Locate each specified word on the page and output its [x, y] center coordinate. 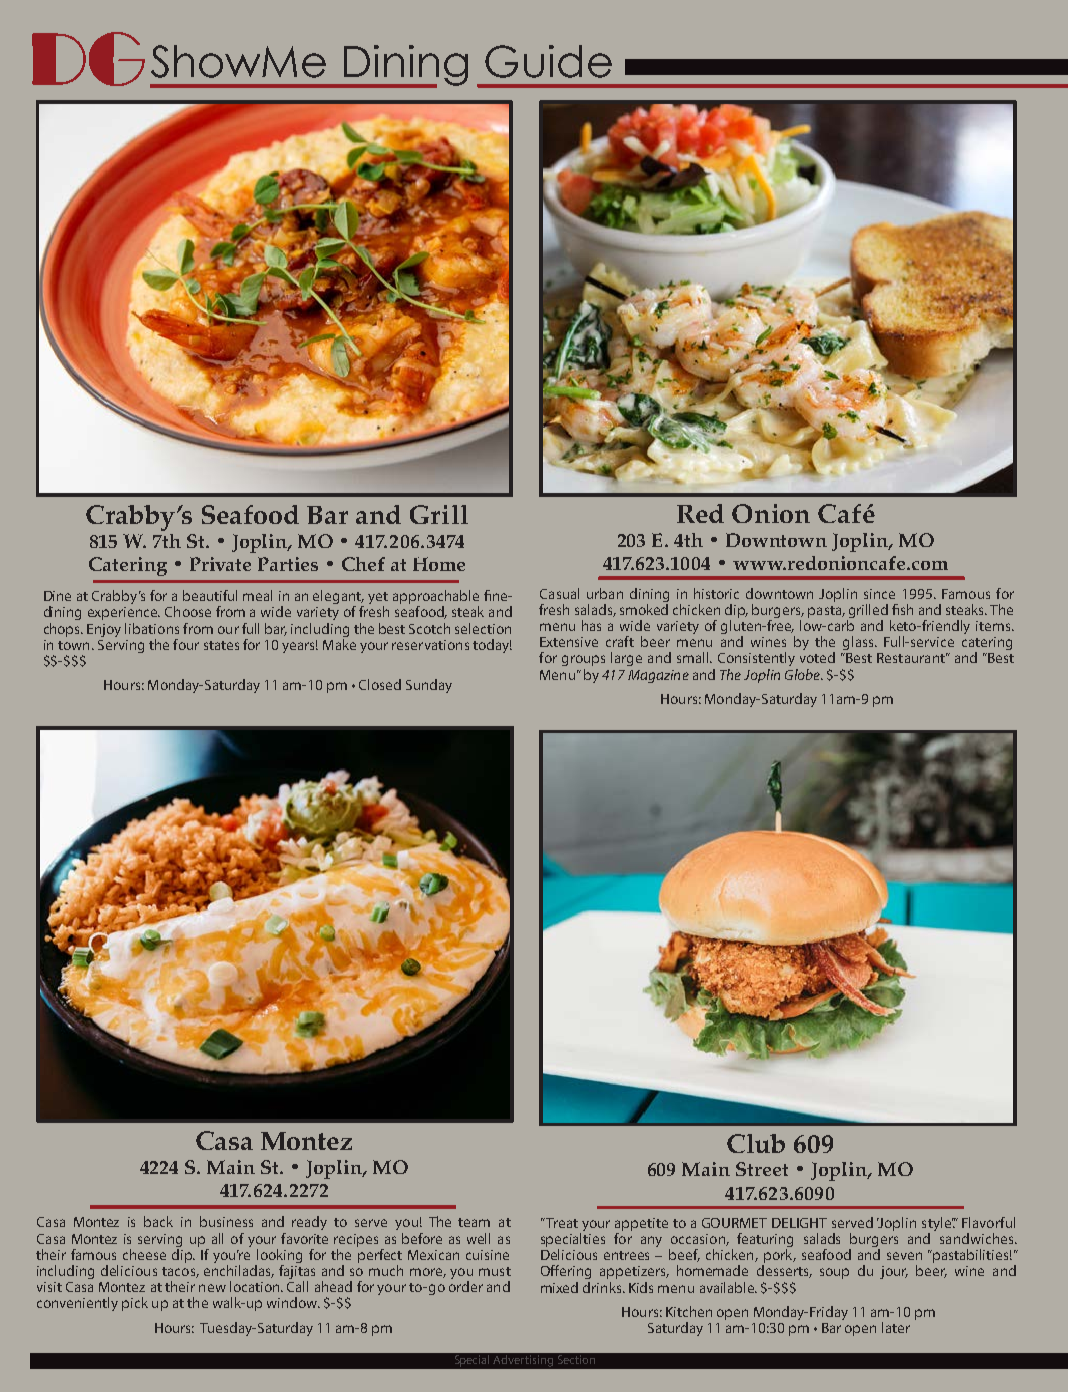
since [879, 594]
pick [135, 1304]
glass [859, 643]
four [186, 644]
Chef [363, 564]
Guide [548, 61]
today [492, 646]
